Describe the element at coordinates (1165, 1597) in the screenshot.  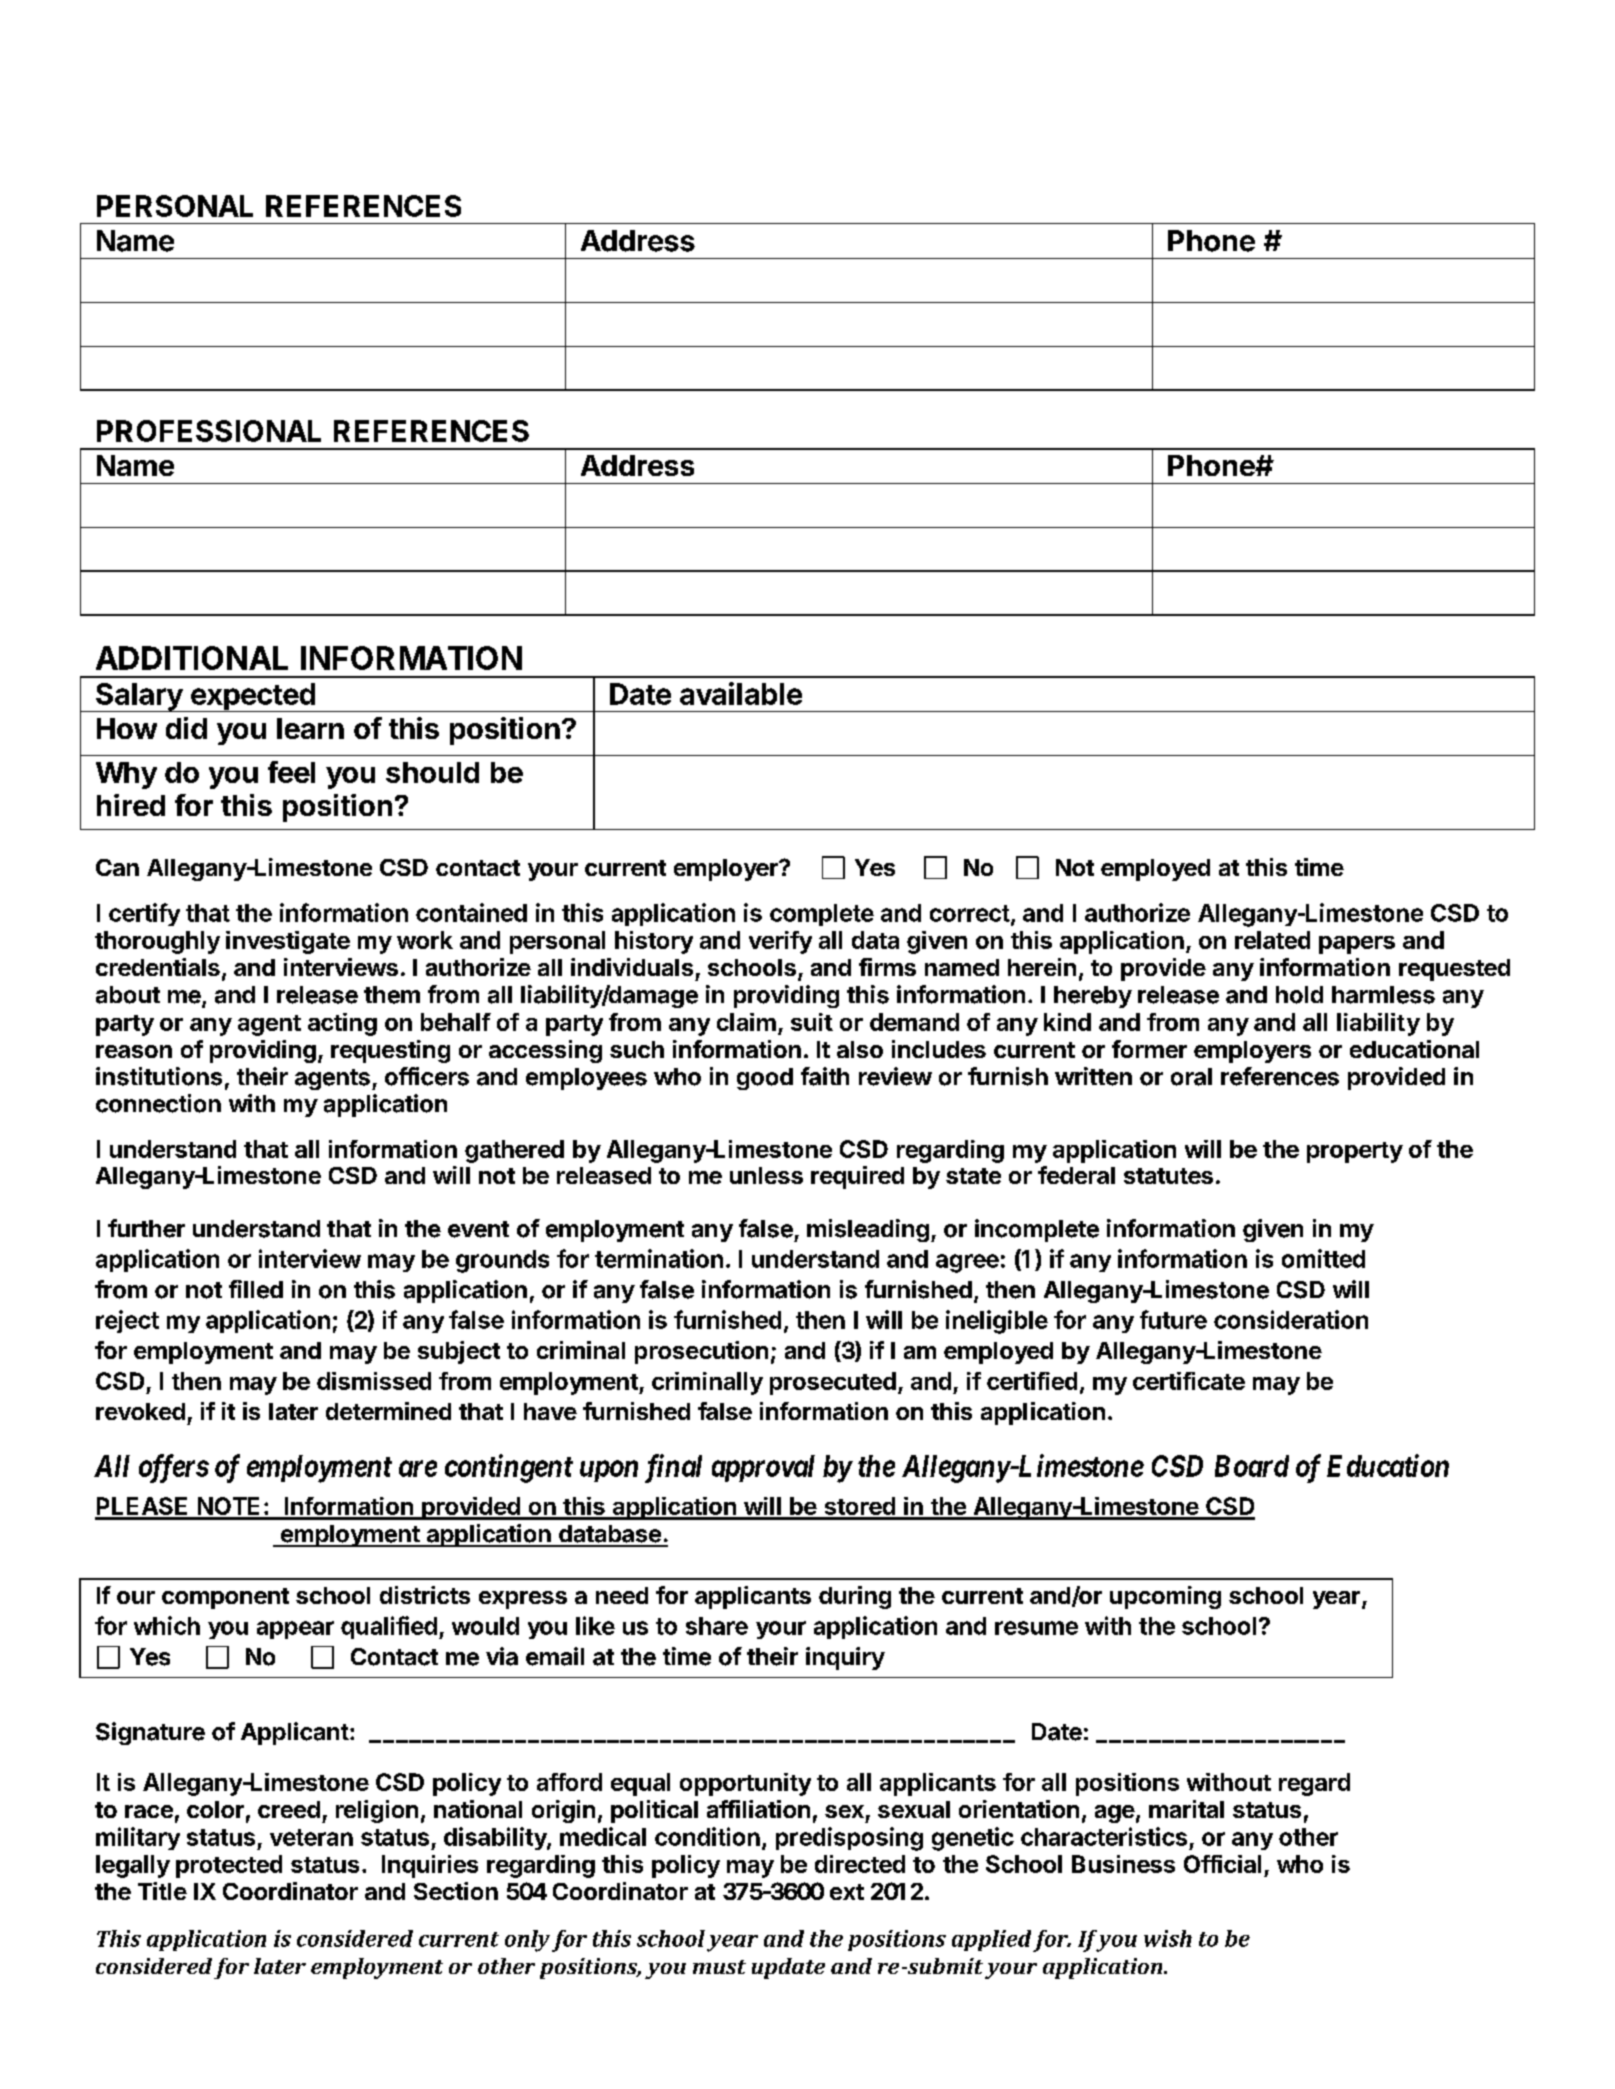
I see `upcoming` at that location.
